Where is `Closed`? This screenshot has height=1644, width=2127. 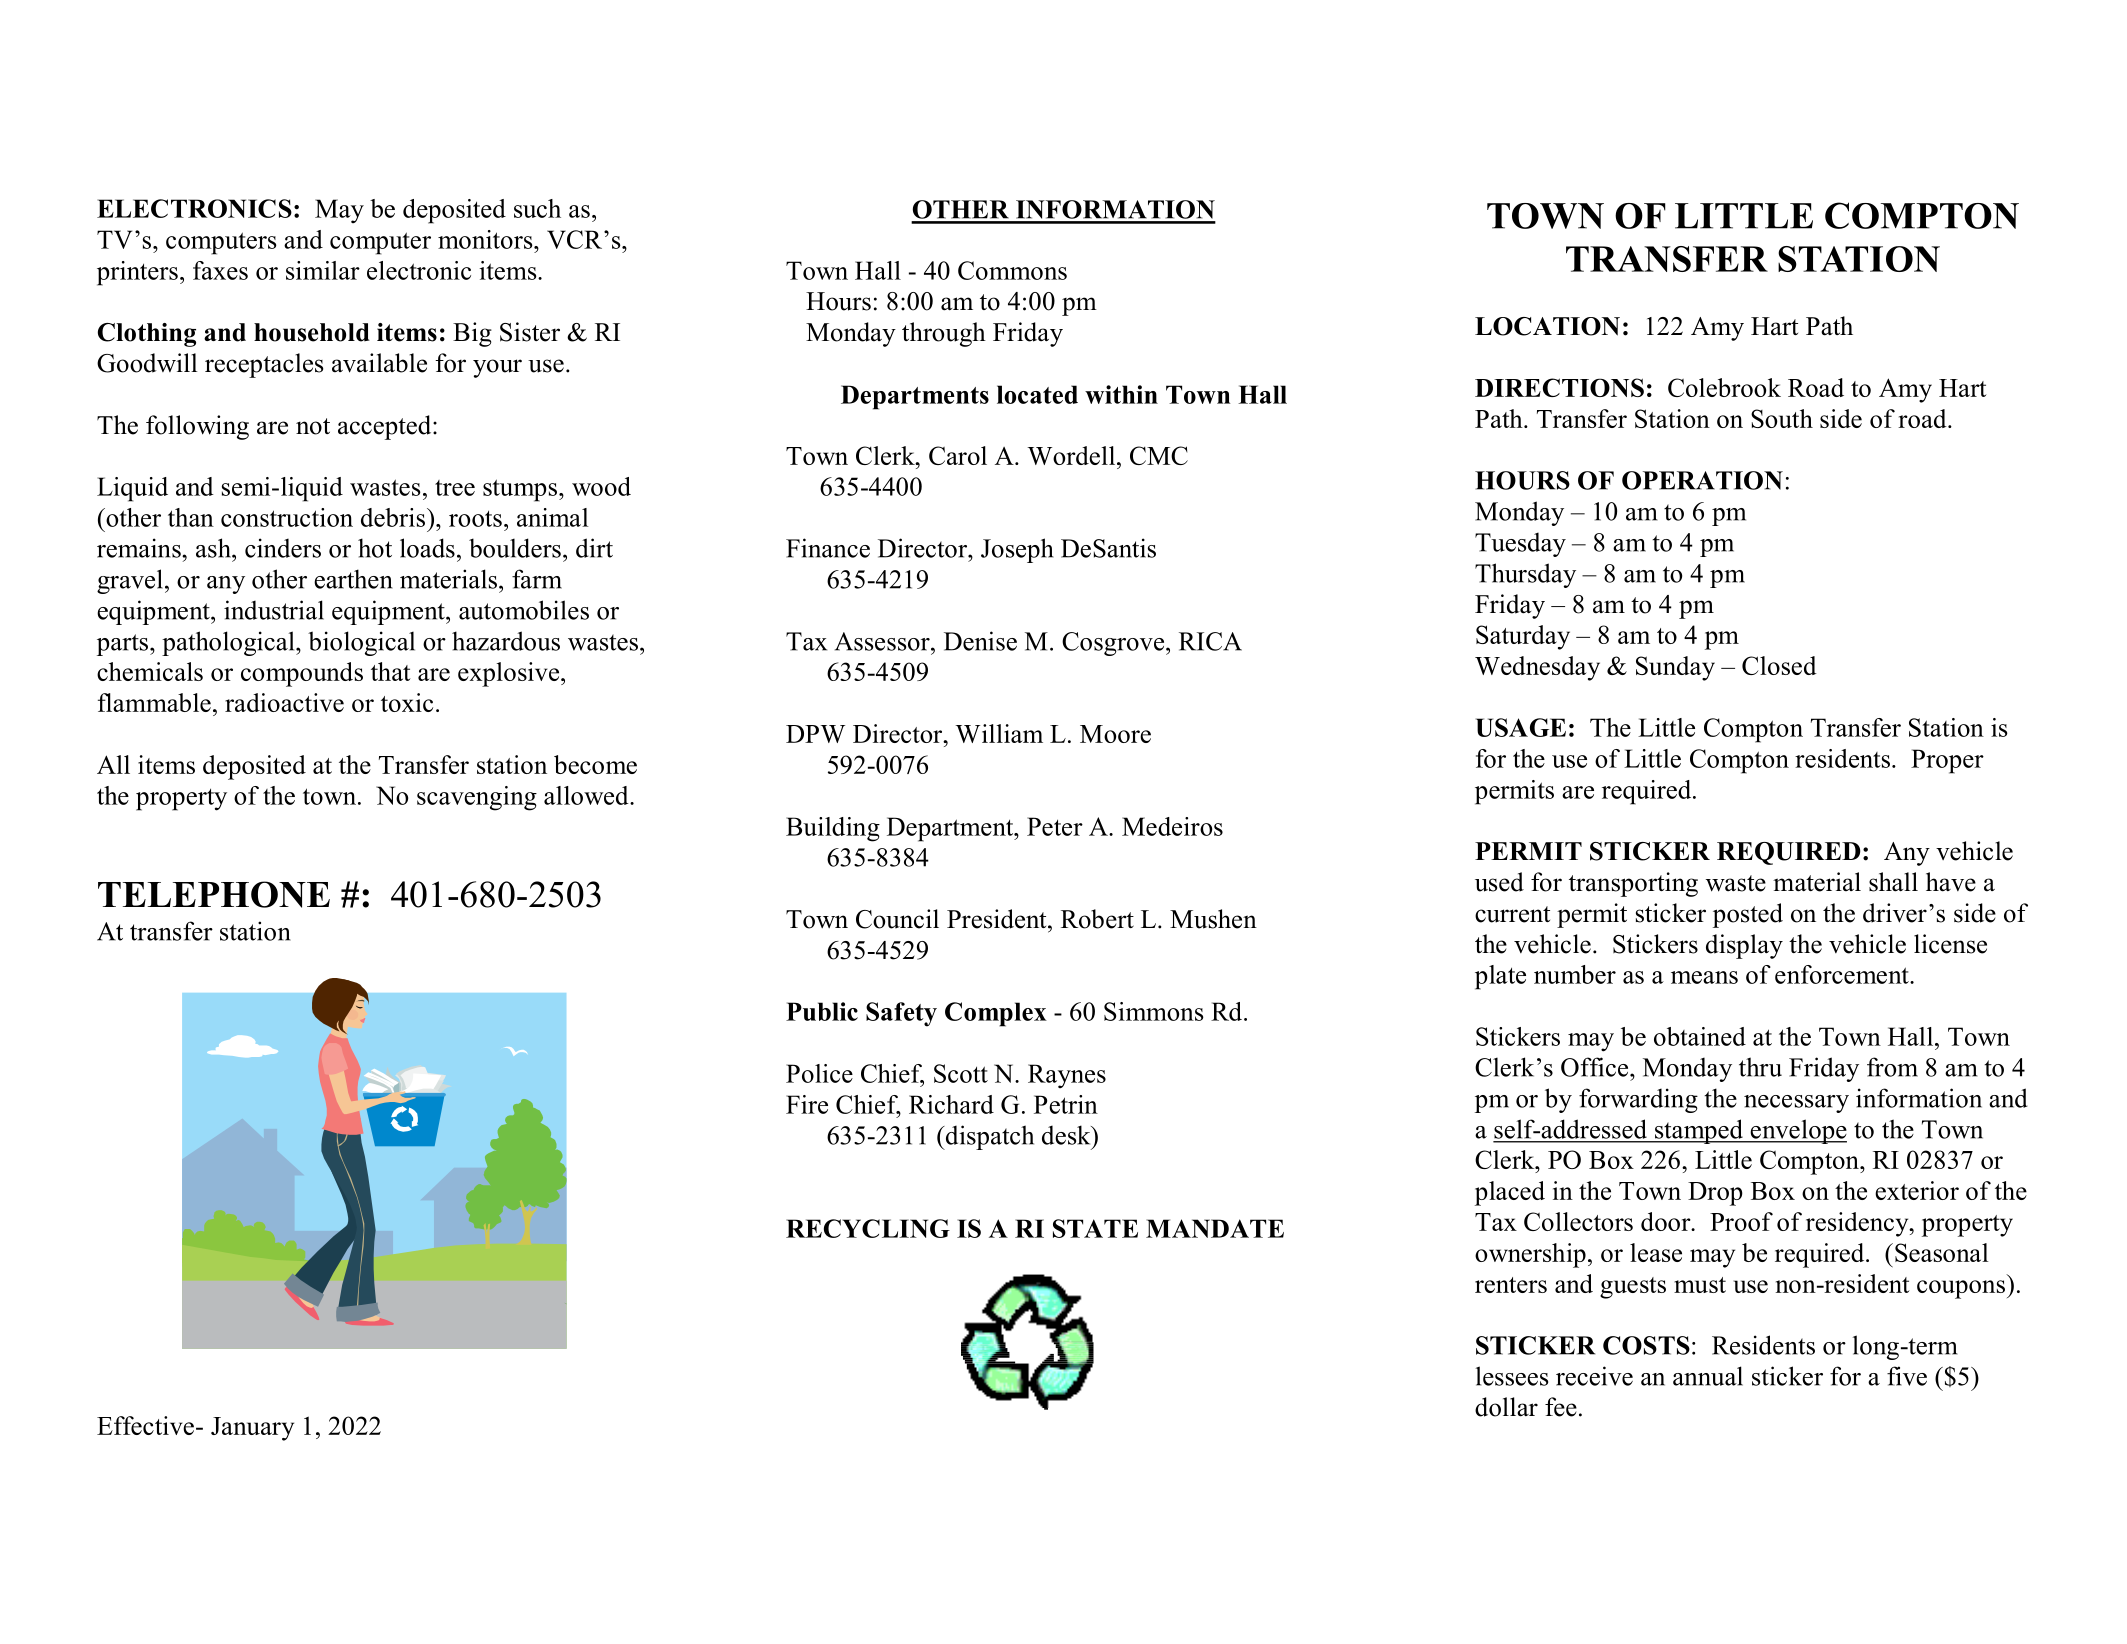 Closed is located at coordinates (1779, 665).
